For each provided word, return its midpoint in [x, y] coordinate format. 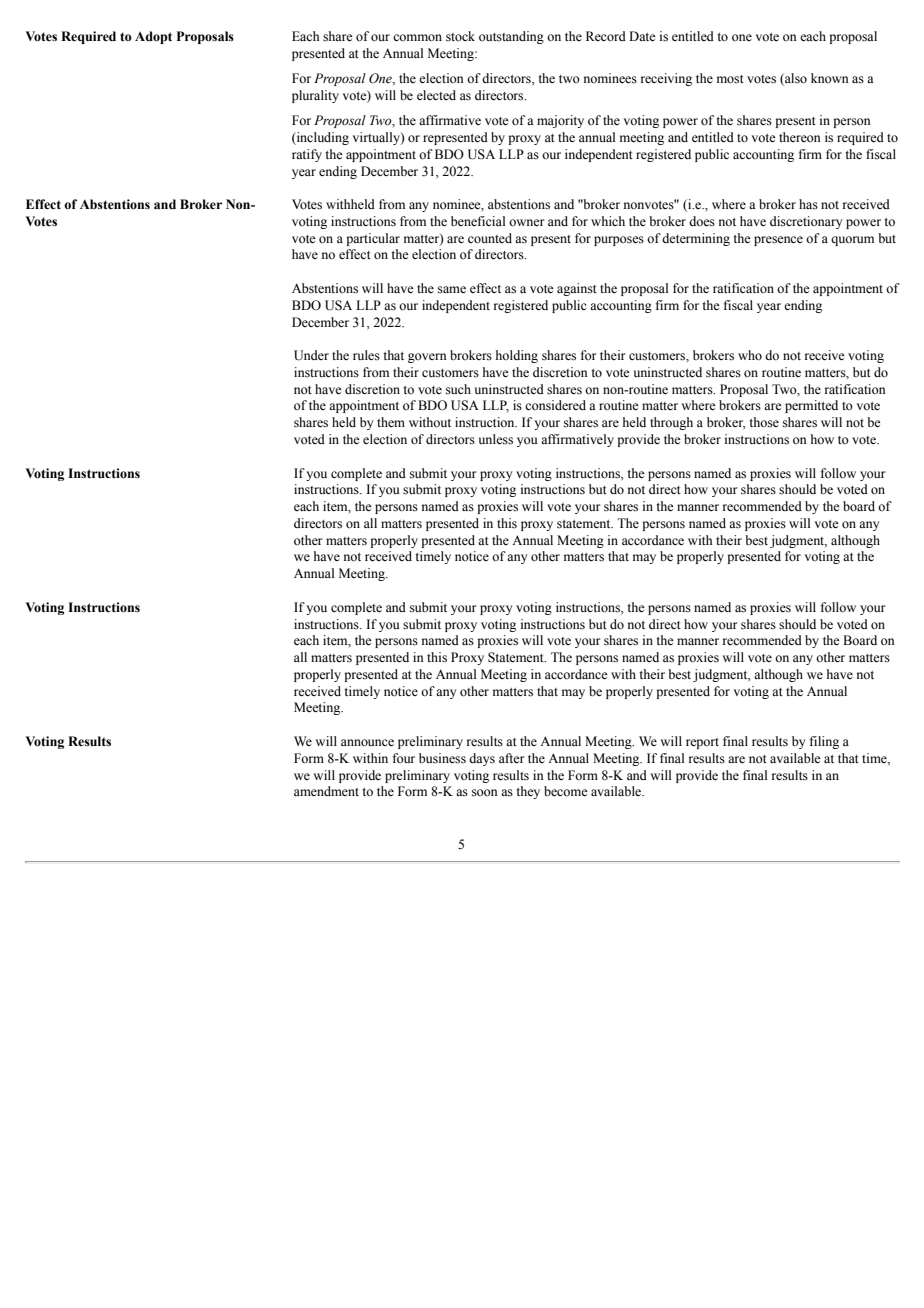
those [764, 422]
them [391, 422]
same [452, 289]
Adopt [153, 37]
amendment [326, 791]
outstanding [511, 37]
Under [311, 355]
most [730, 79]
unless [496, 439]
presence [778, 241]
